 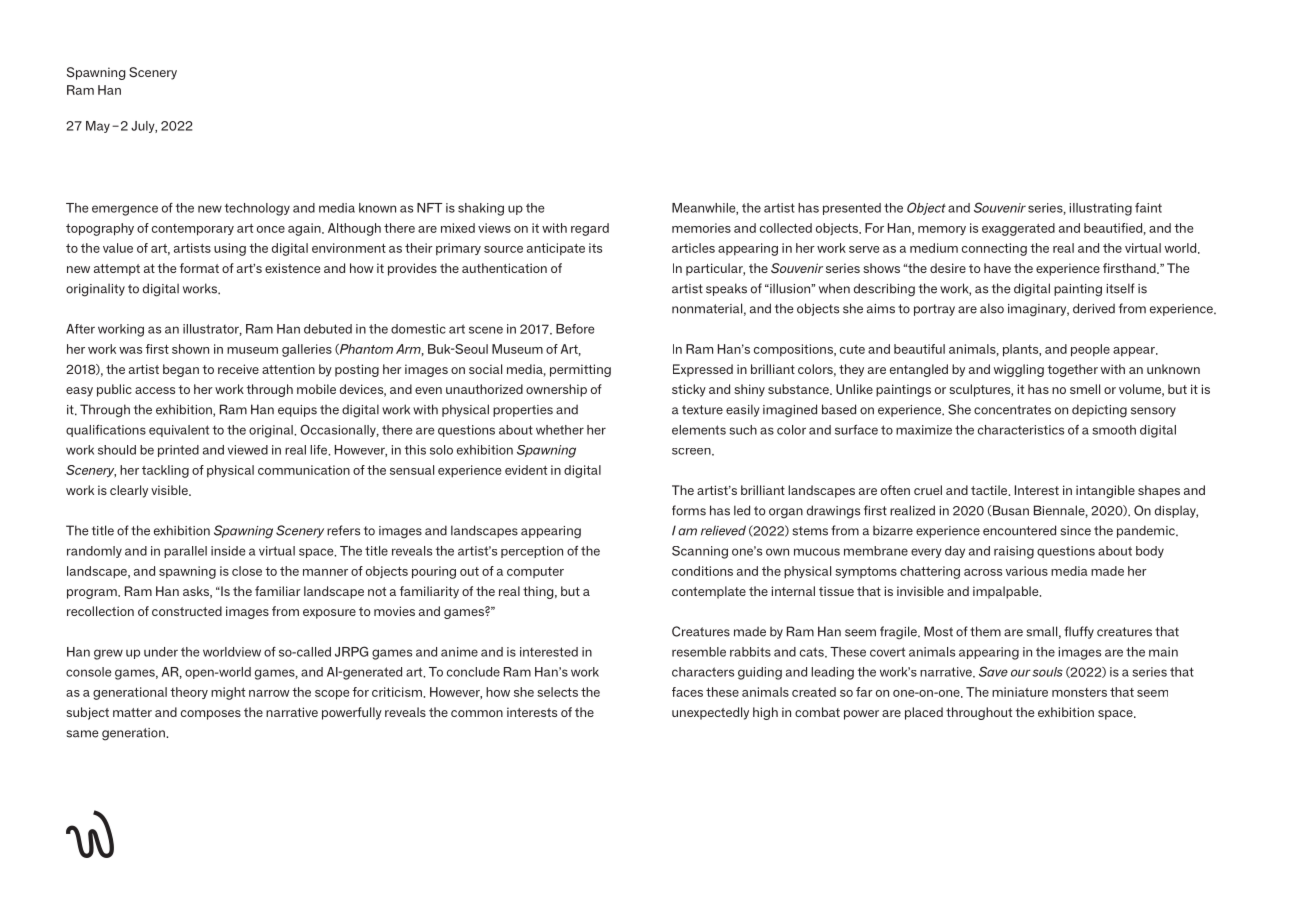 I want to click on unexpectedly, so click(x=710, y=713).
